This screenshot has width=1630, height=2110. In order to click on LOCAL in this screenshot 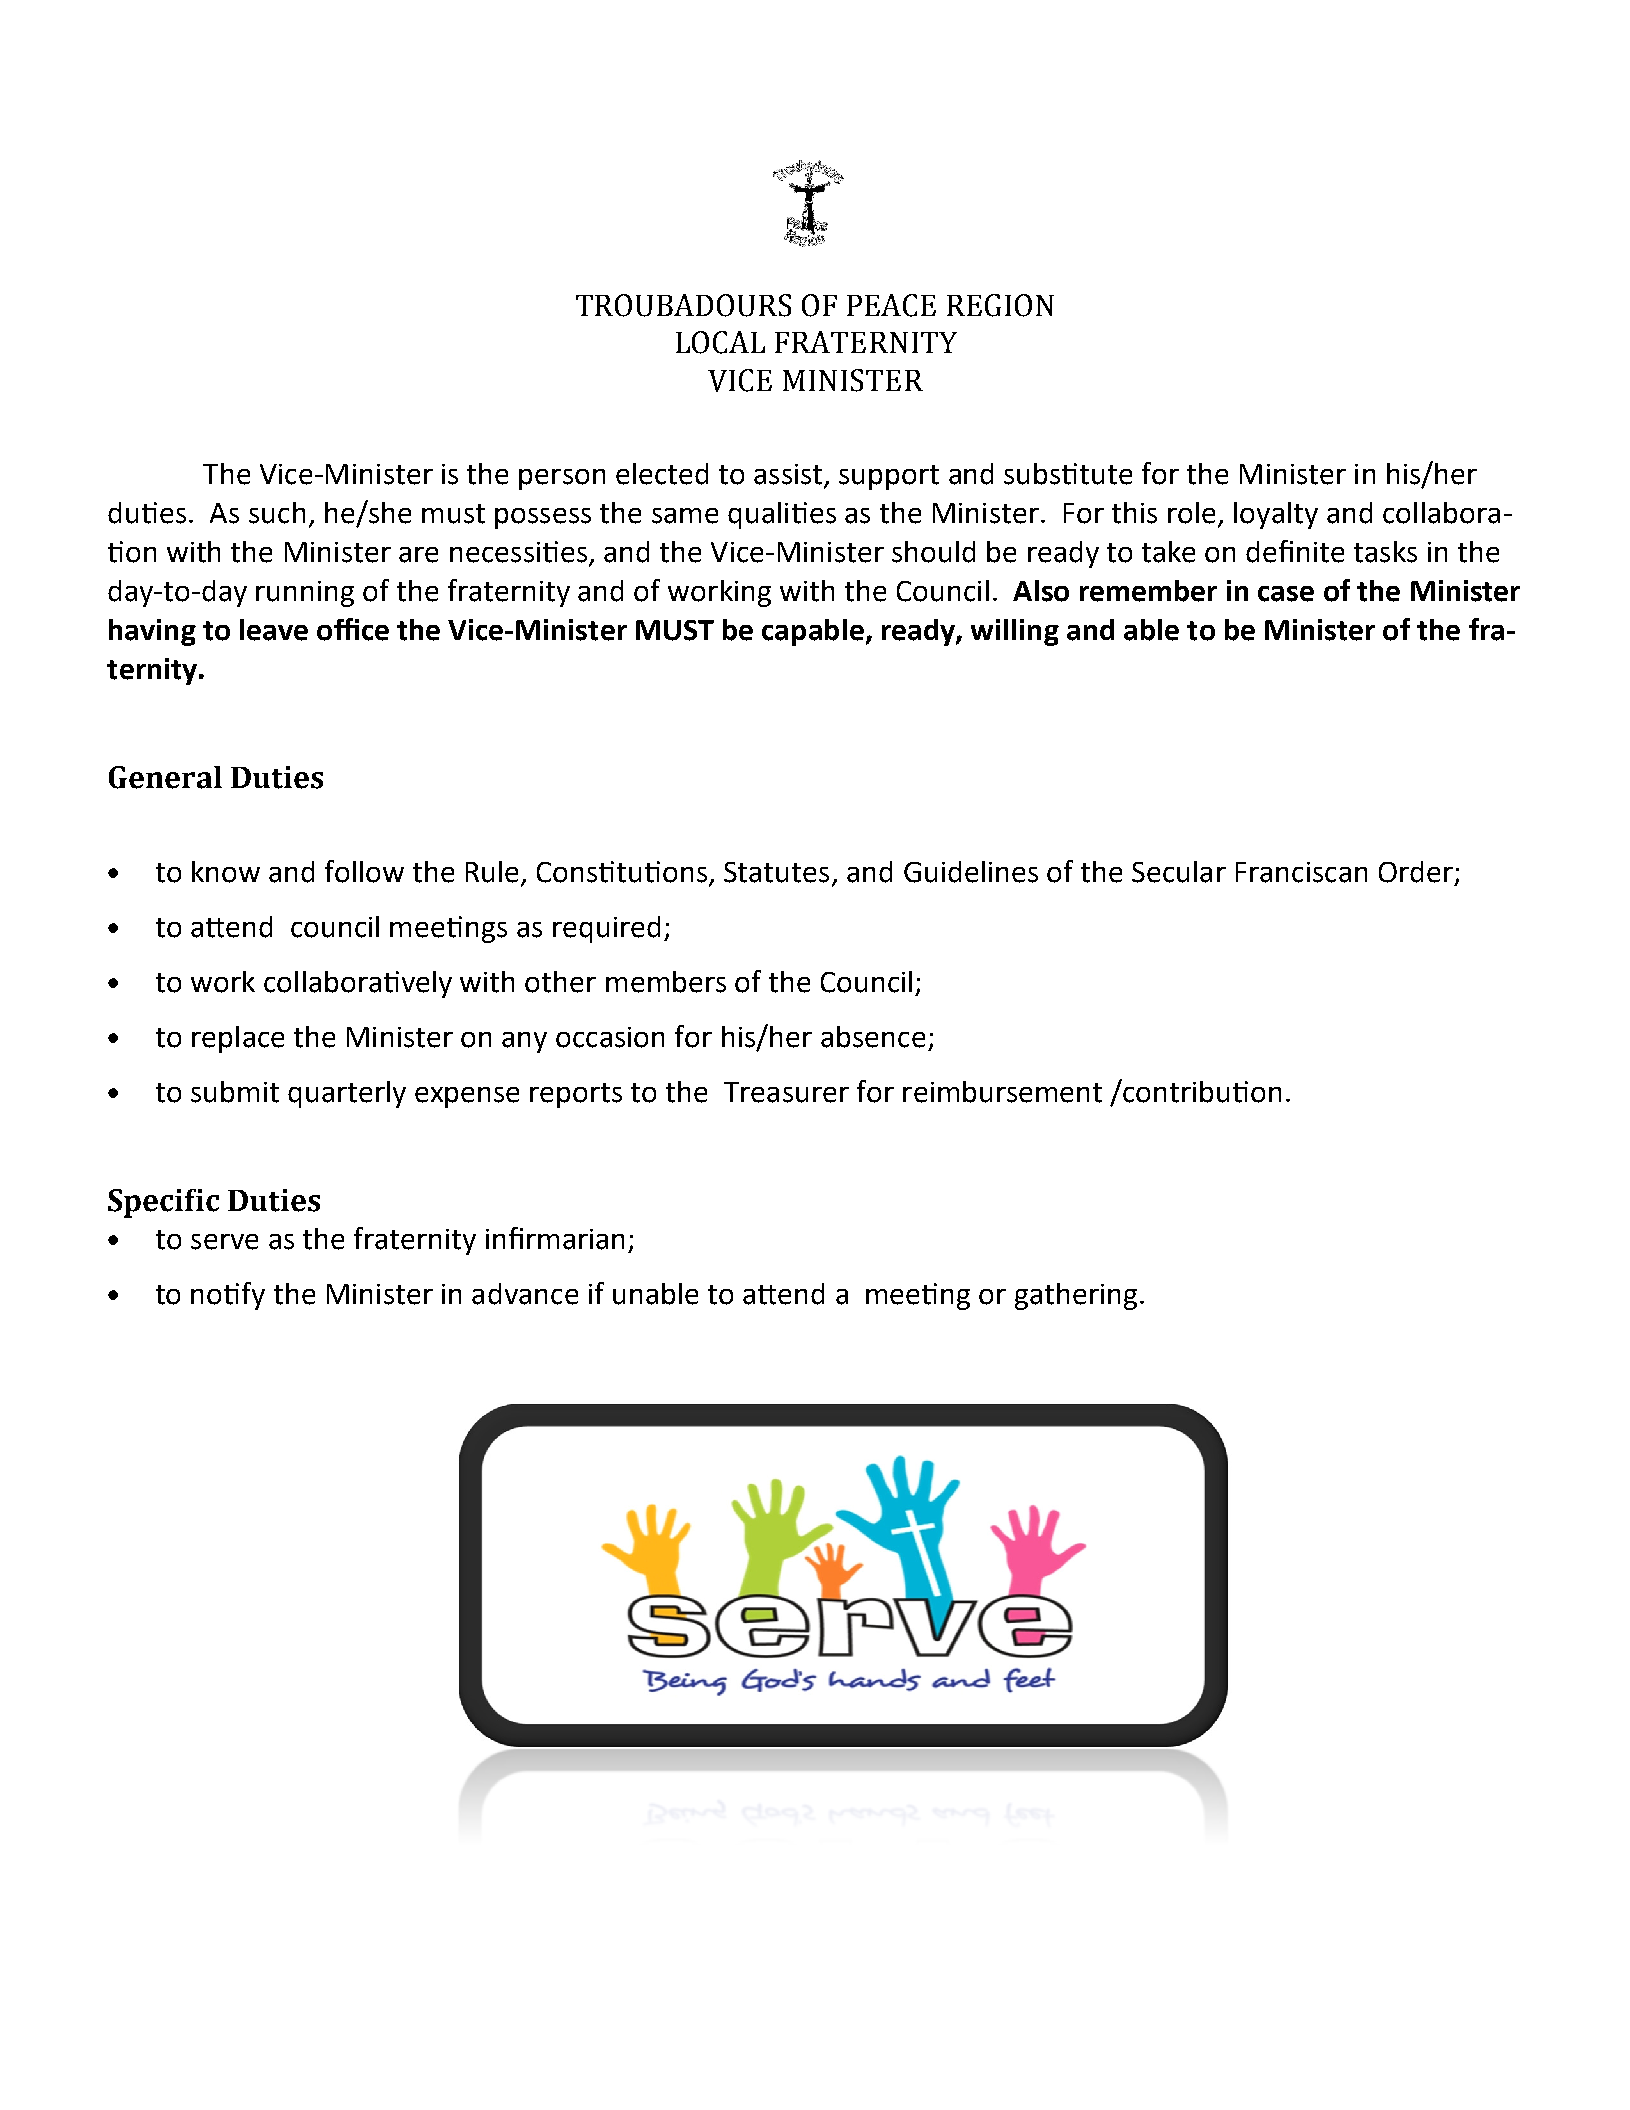, I will do `click(720, 342)`.
